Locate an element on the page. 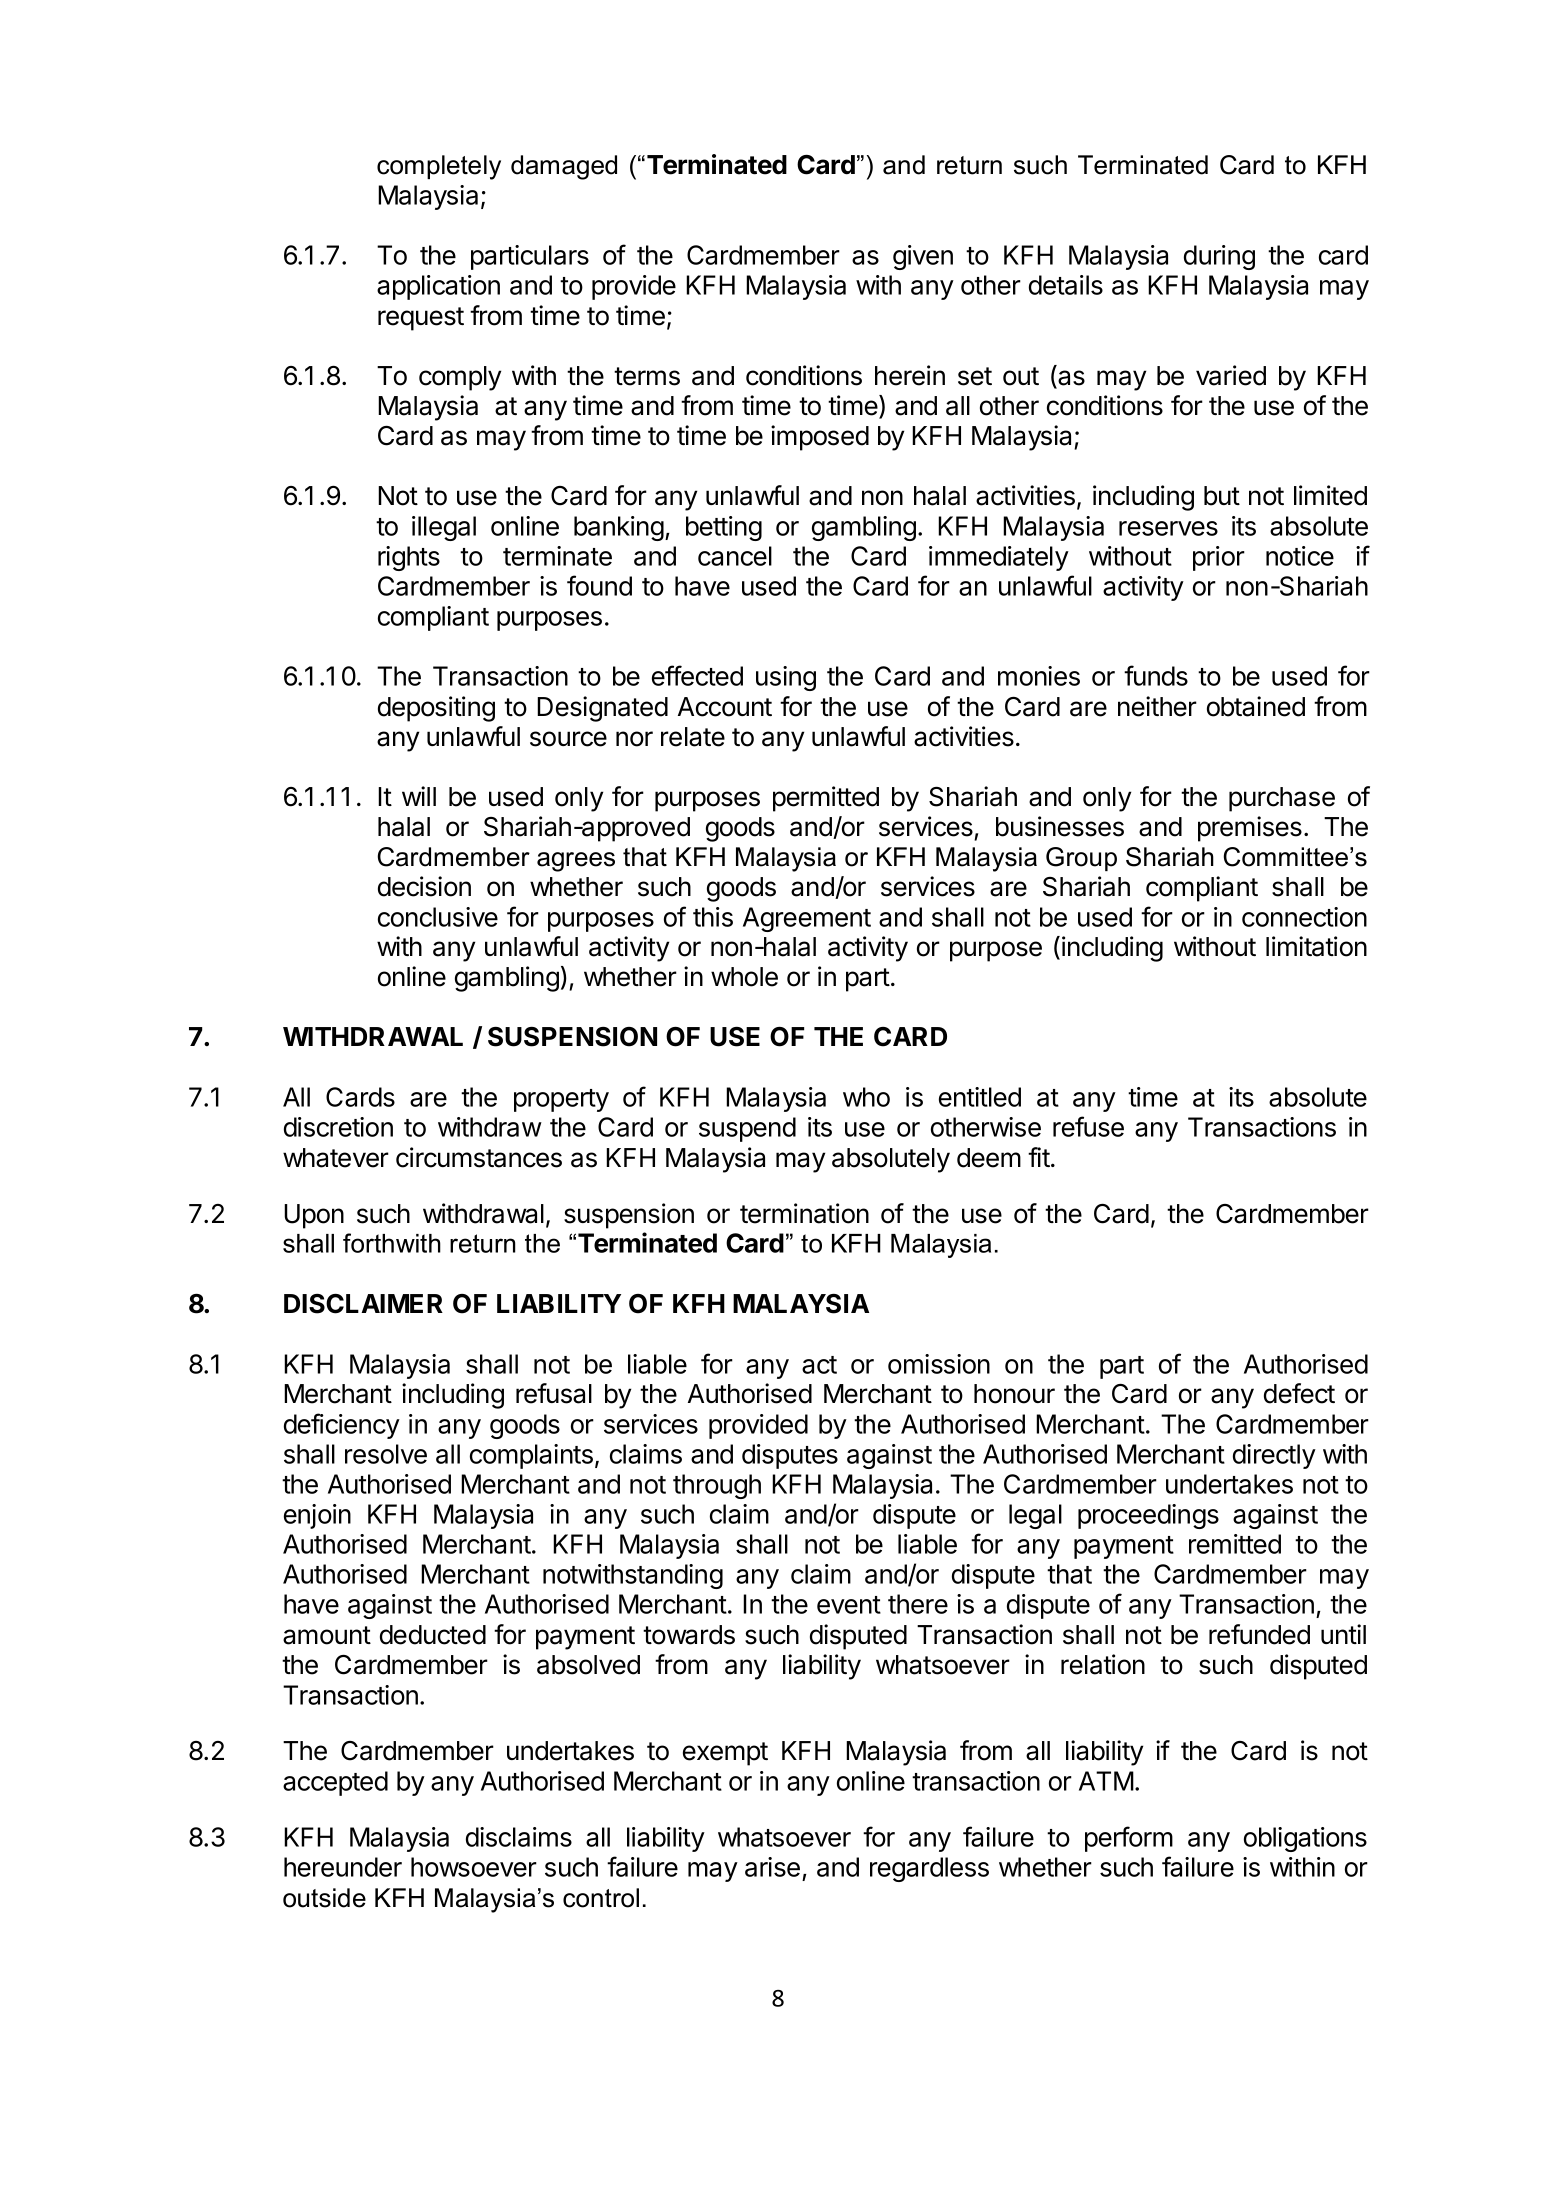 This page has height=2201, width=1557. conclusive is located at coordinates (438, 917).
